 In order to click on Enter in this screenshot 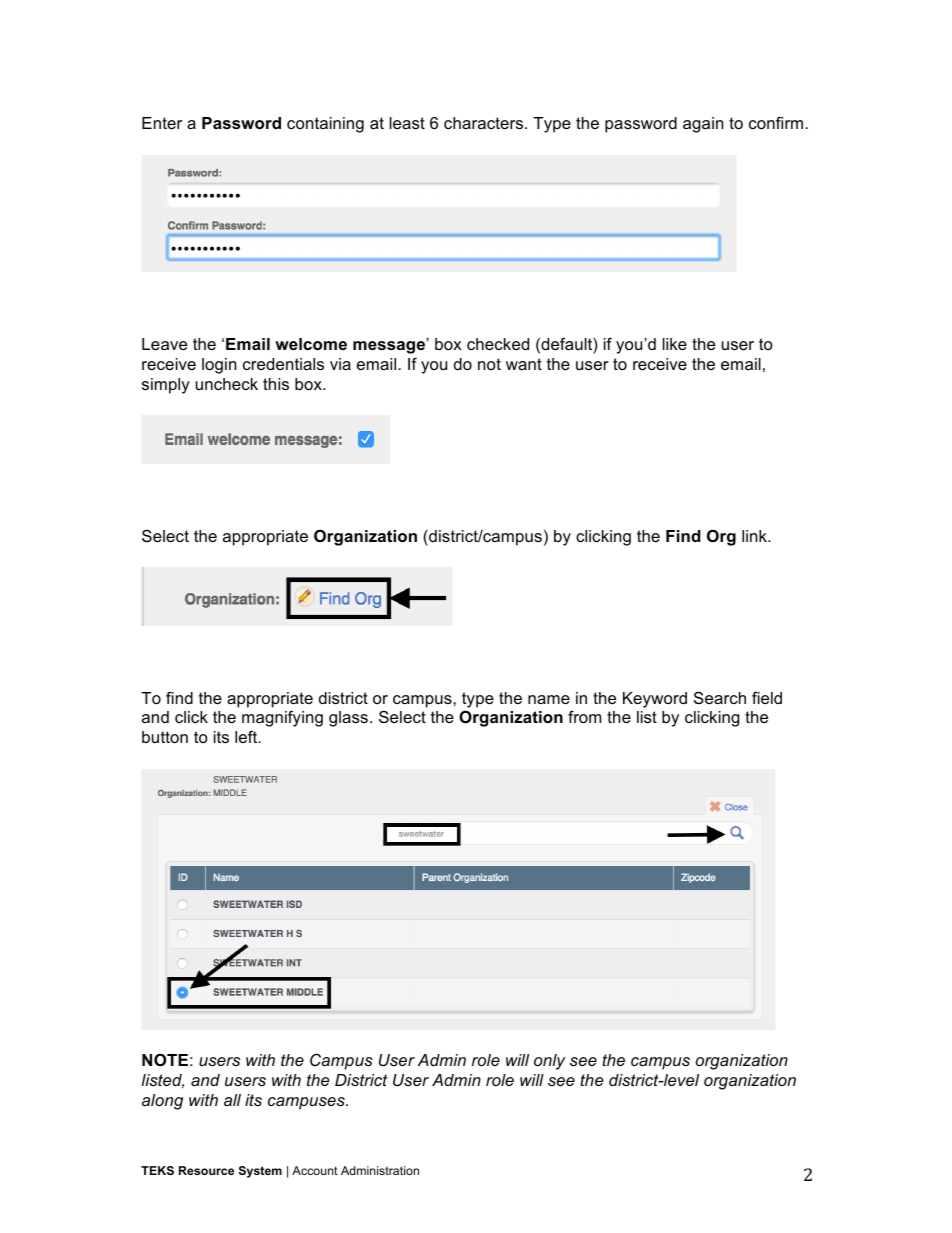, I will do `click(162, 123)`.
